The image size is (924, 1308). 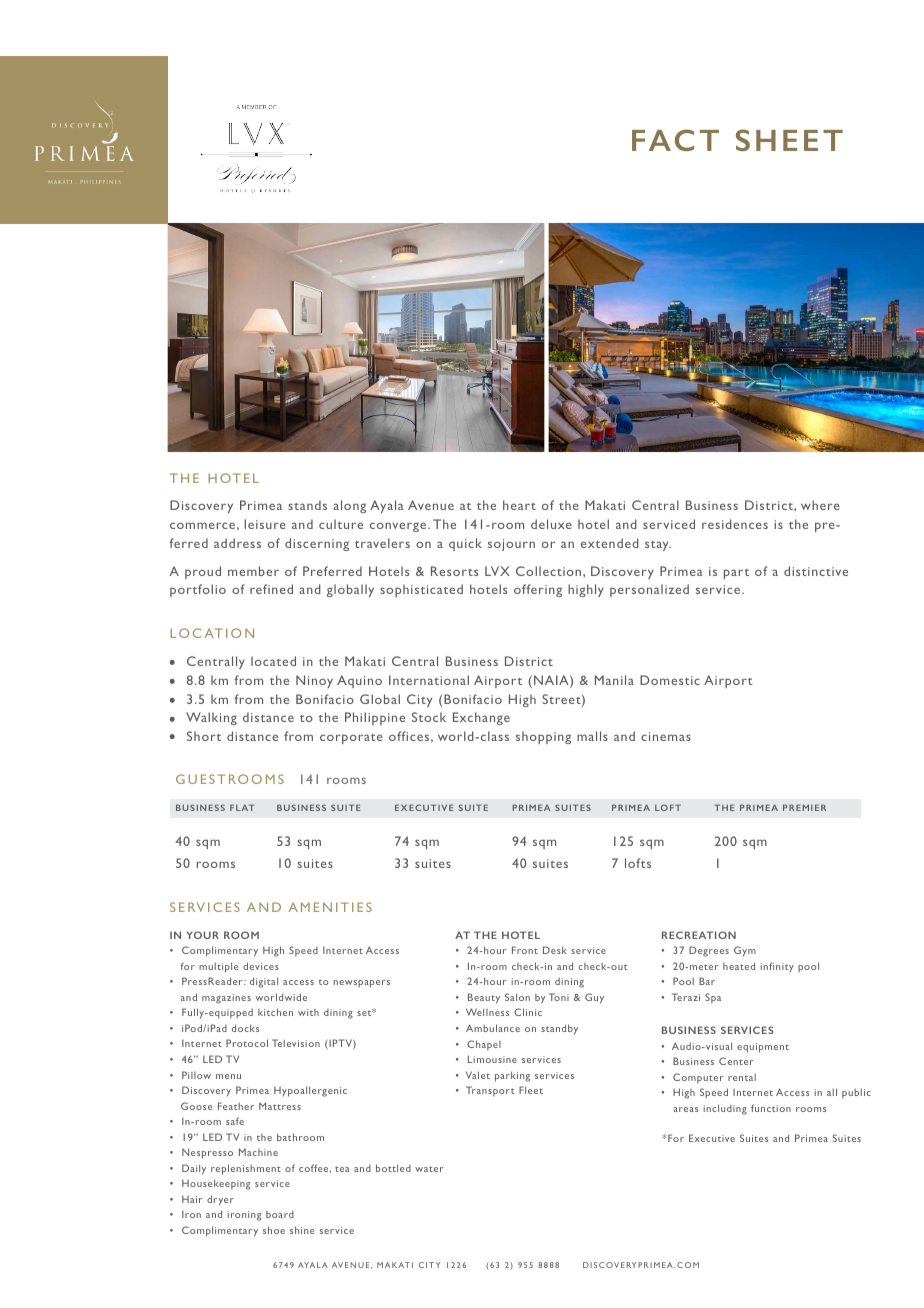 What do you see at coordinates (675, 140) in the page?
I see `FACT` at bounding box center [675, 140].
